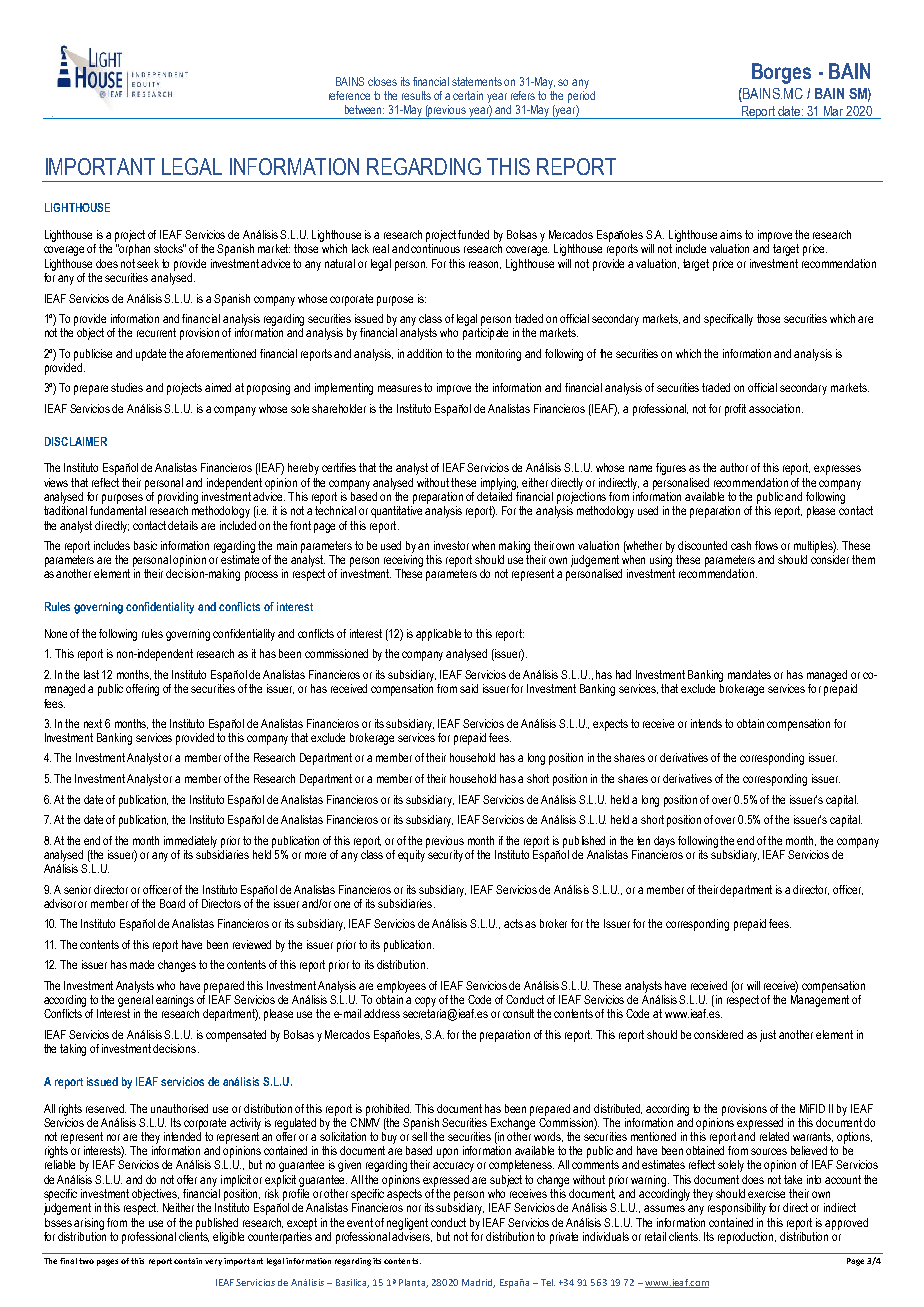 Image resolution: width=924 pixels, height=1307 pixels. I want to click on results, so click(416, 95).
